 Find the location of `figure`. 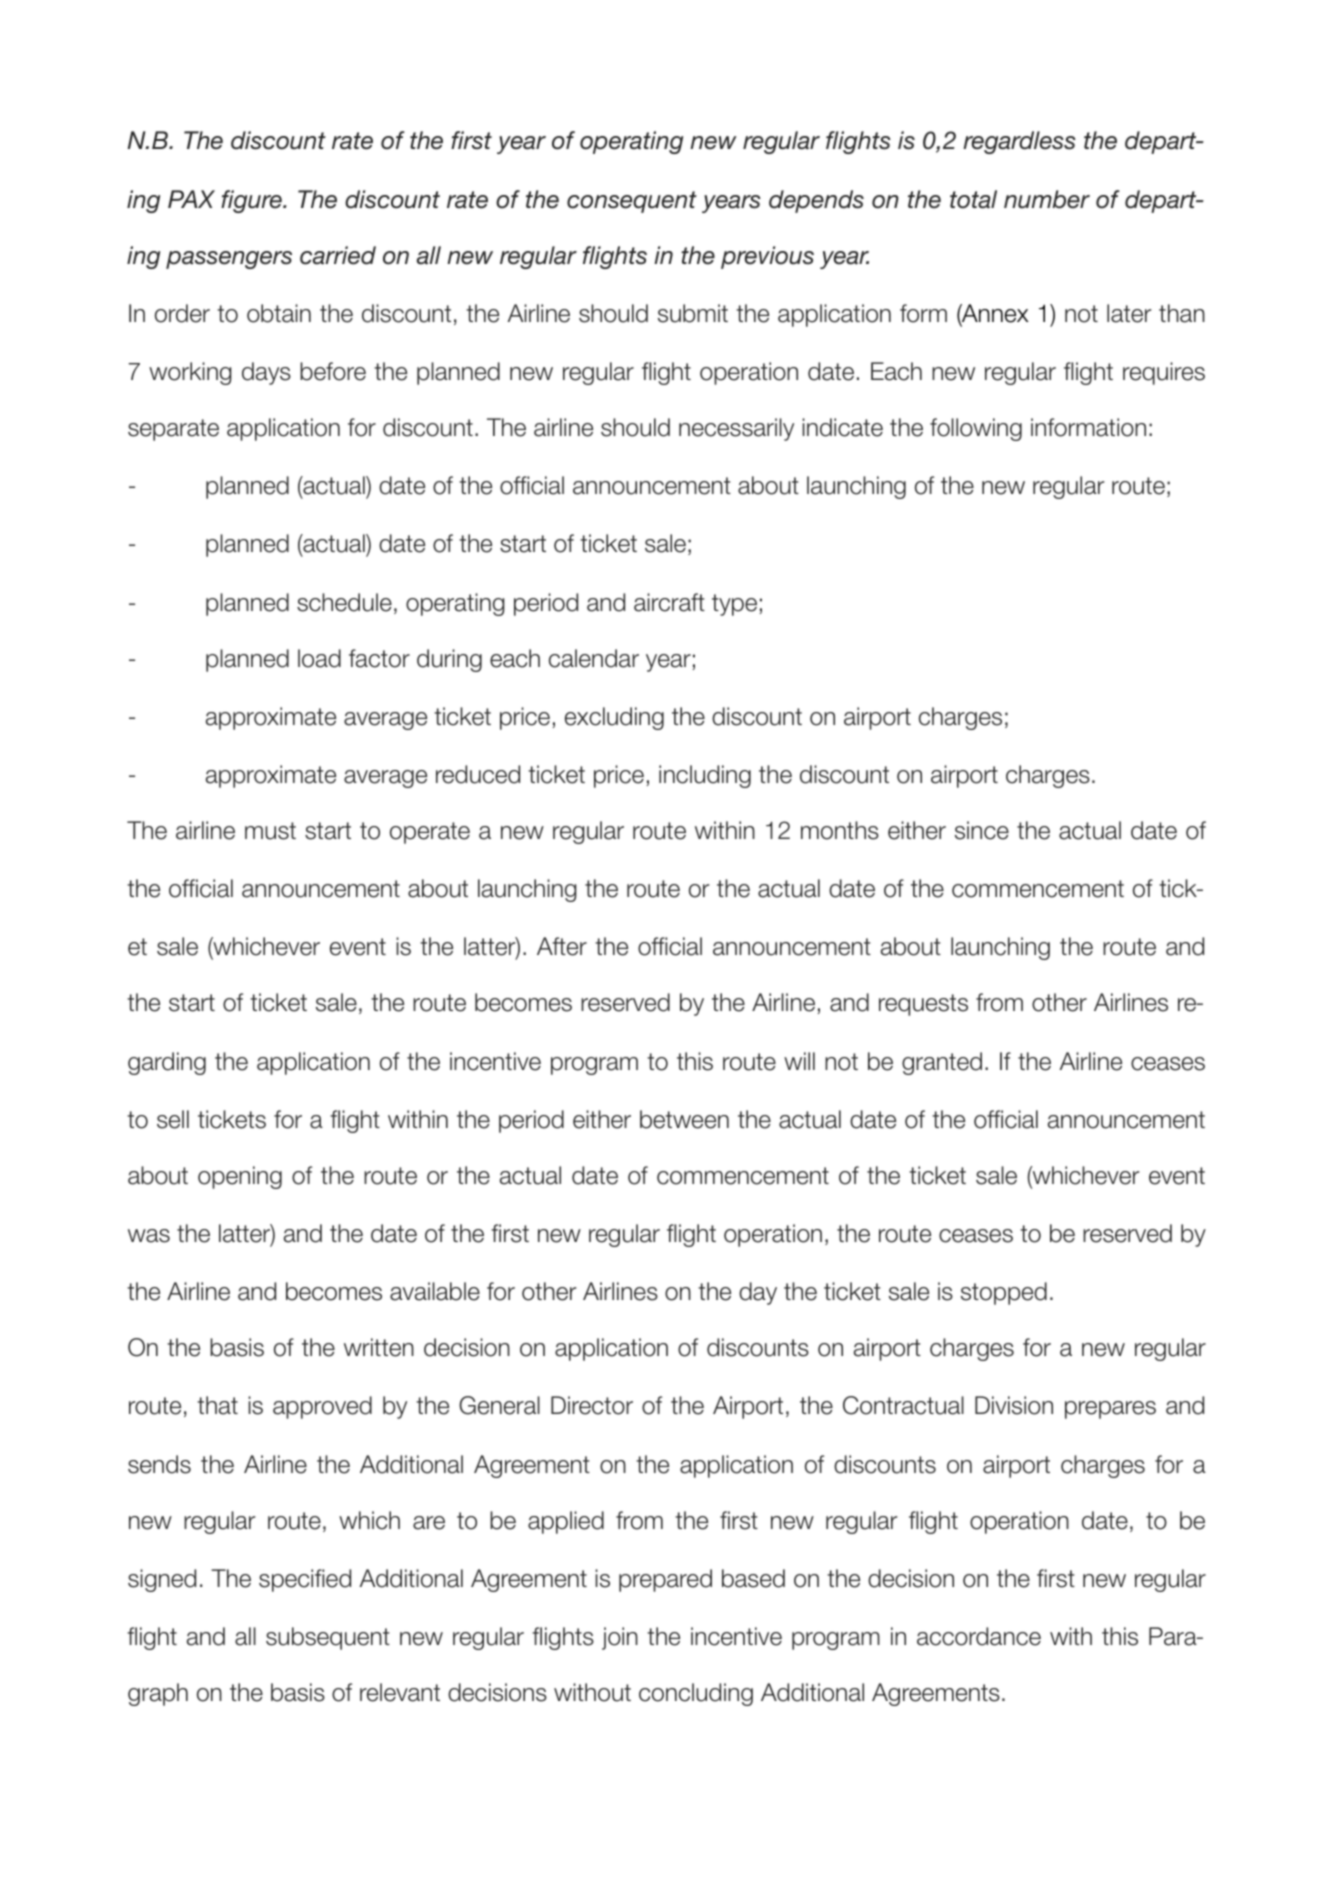

figure is located at coordinates (252, 201).
